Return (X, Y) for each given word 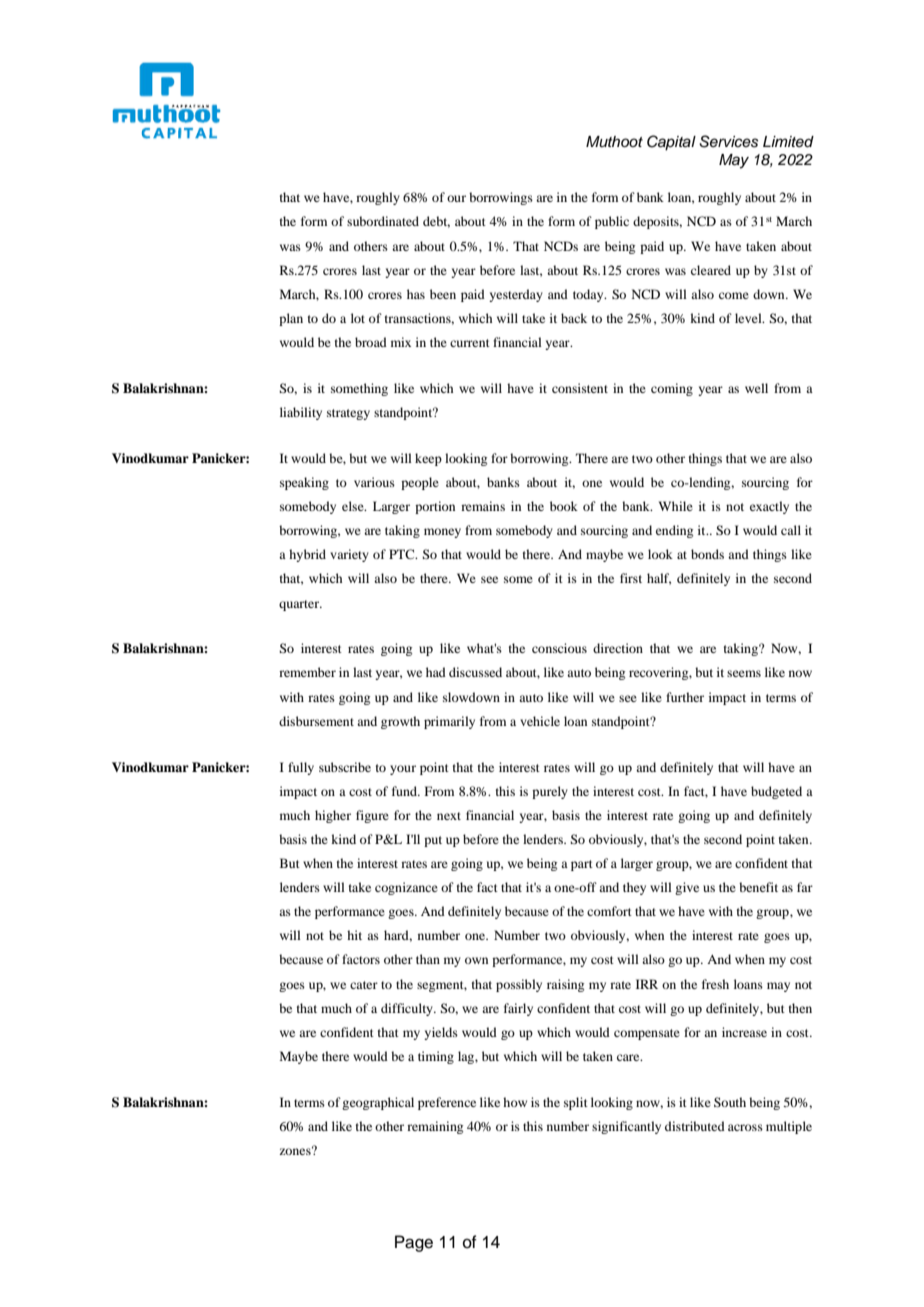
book (564, 506)
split (576, 1103)
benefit (758, 887)
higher (333, 816)
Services (728, 141)
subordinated (383, 221)
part (582, 865)
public (612, 222)
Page (414, 1243)
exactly (769, 507)
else (354, 506)
